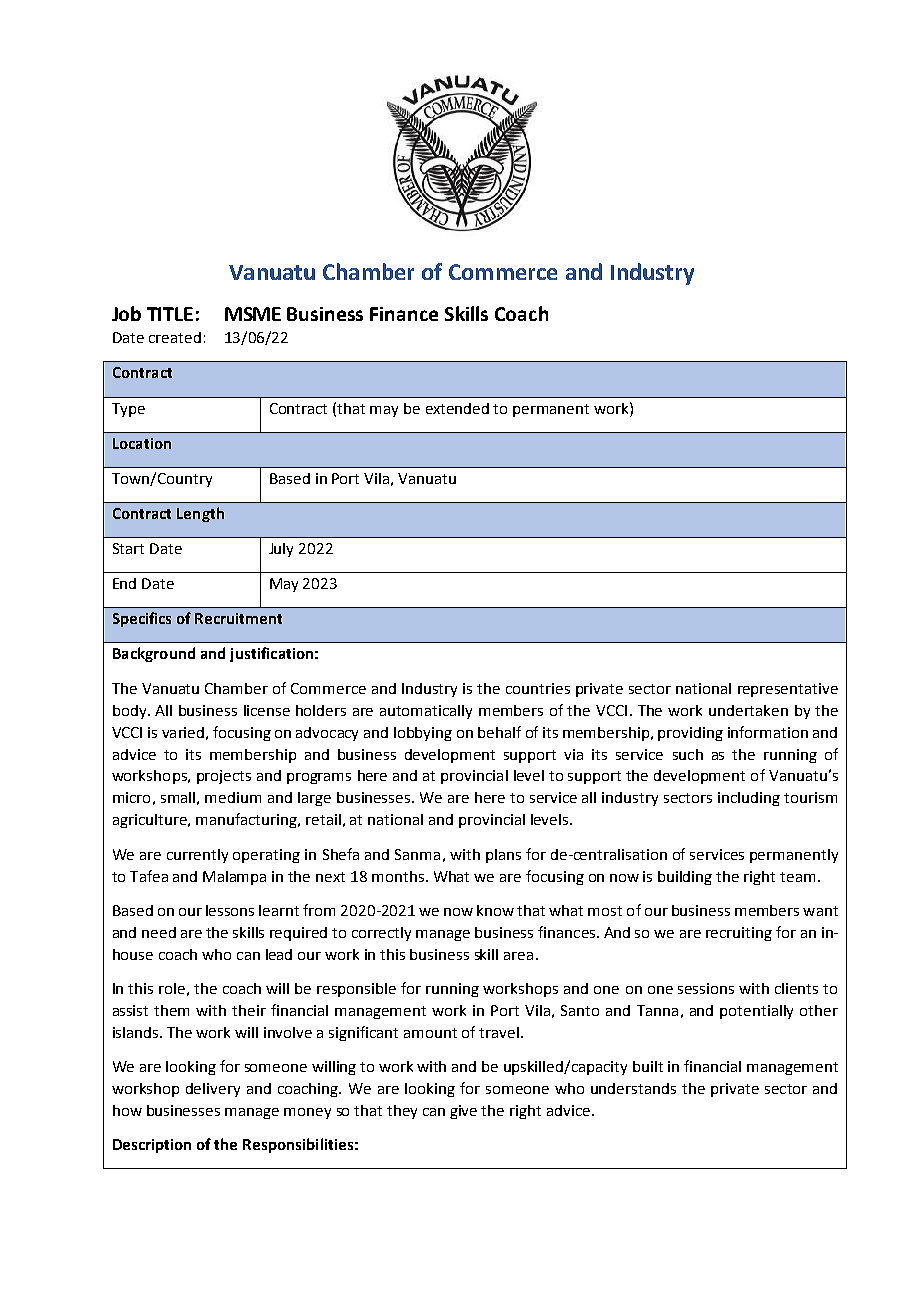 Image resolution: width=924 pixels, height=1308 pixels. I want to click on behalf, so click(499, 732).
